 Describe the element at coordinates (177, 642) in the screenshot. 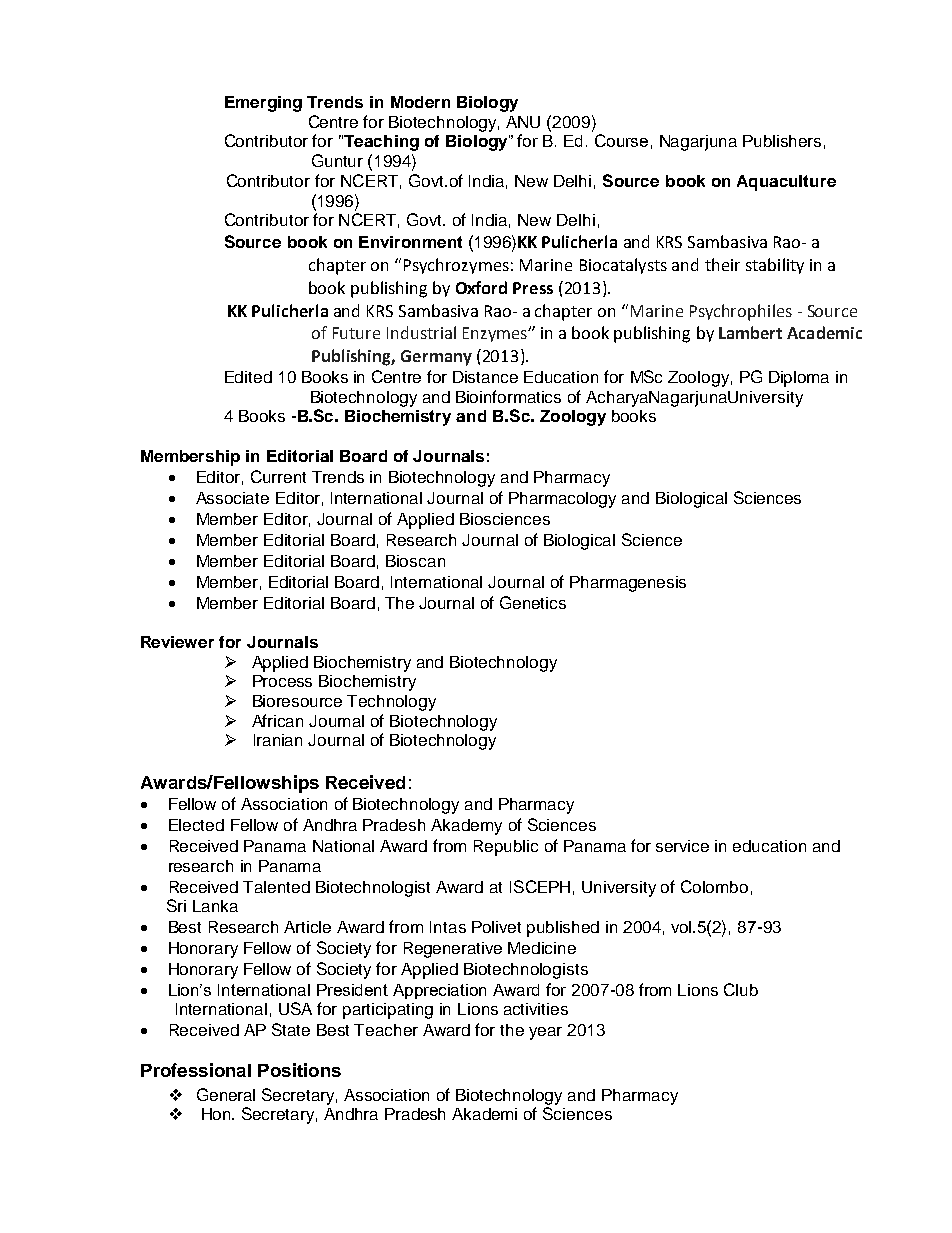

I see `Reviewer` at that location.
